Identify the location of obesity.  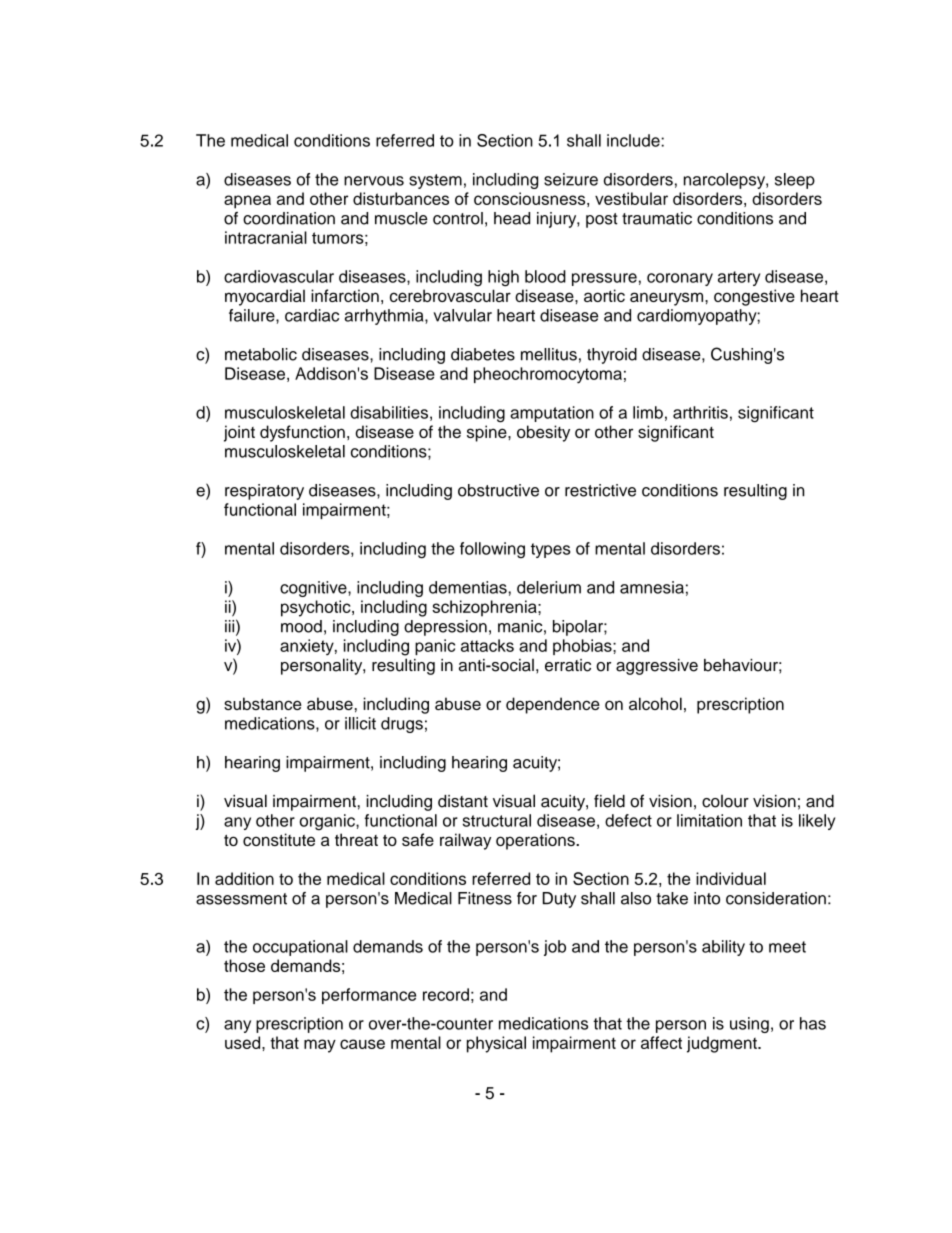
(543, 433).
